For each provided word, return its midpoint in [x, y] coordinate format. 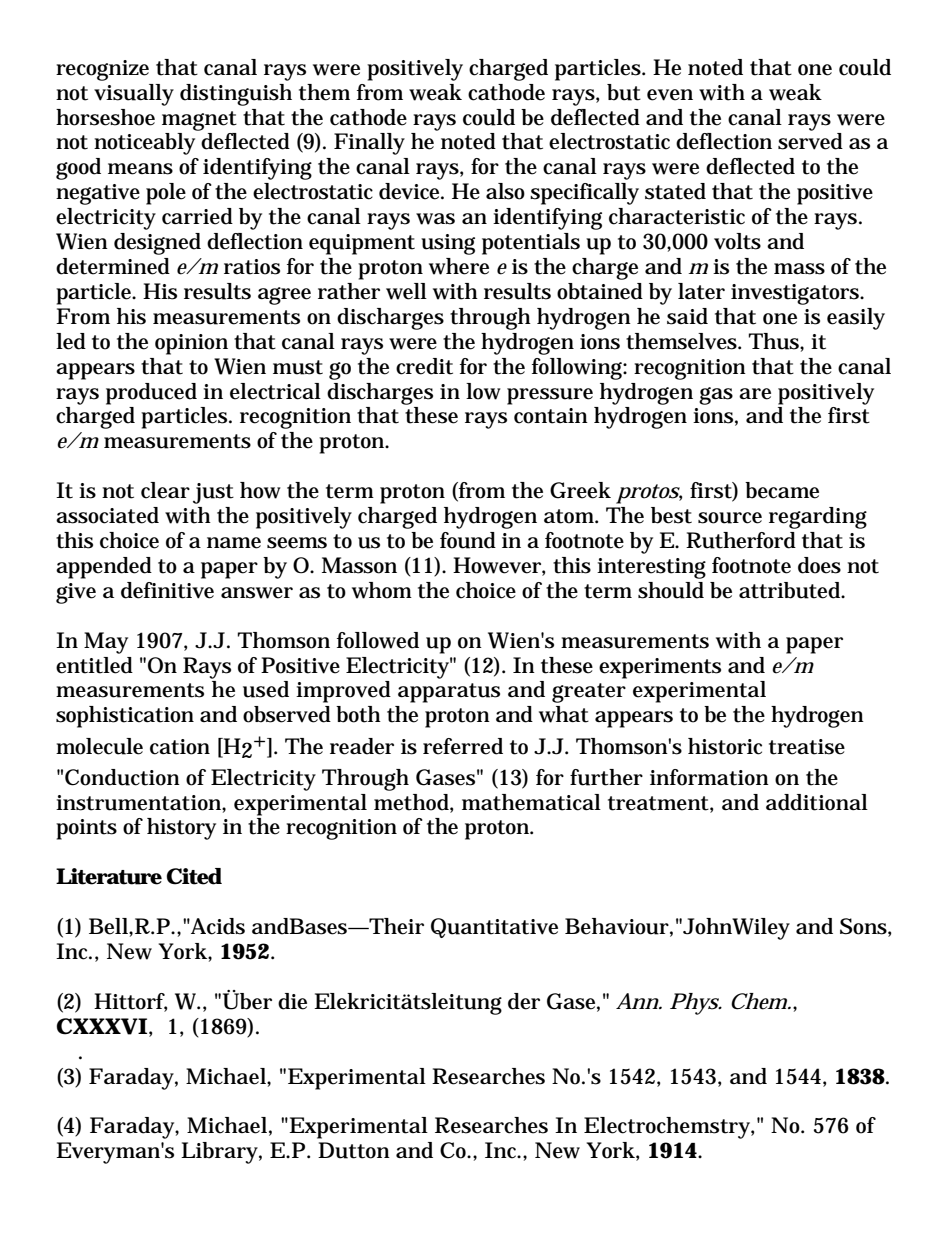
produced [151, 394]
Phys [695, 1004]
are [755, 394]
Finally [369, 144]
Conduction [122, 777]
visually [134, 95]
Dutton [354, 1150]
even [670, 95]
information [709, 777]
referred [463, 746]
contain [551, 416]
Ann [638, 1001]
